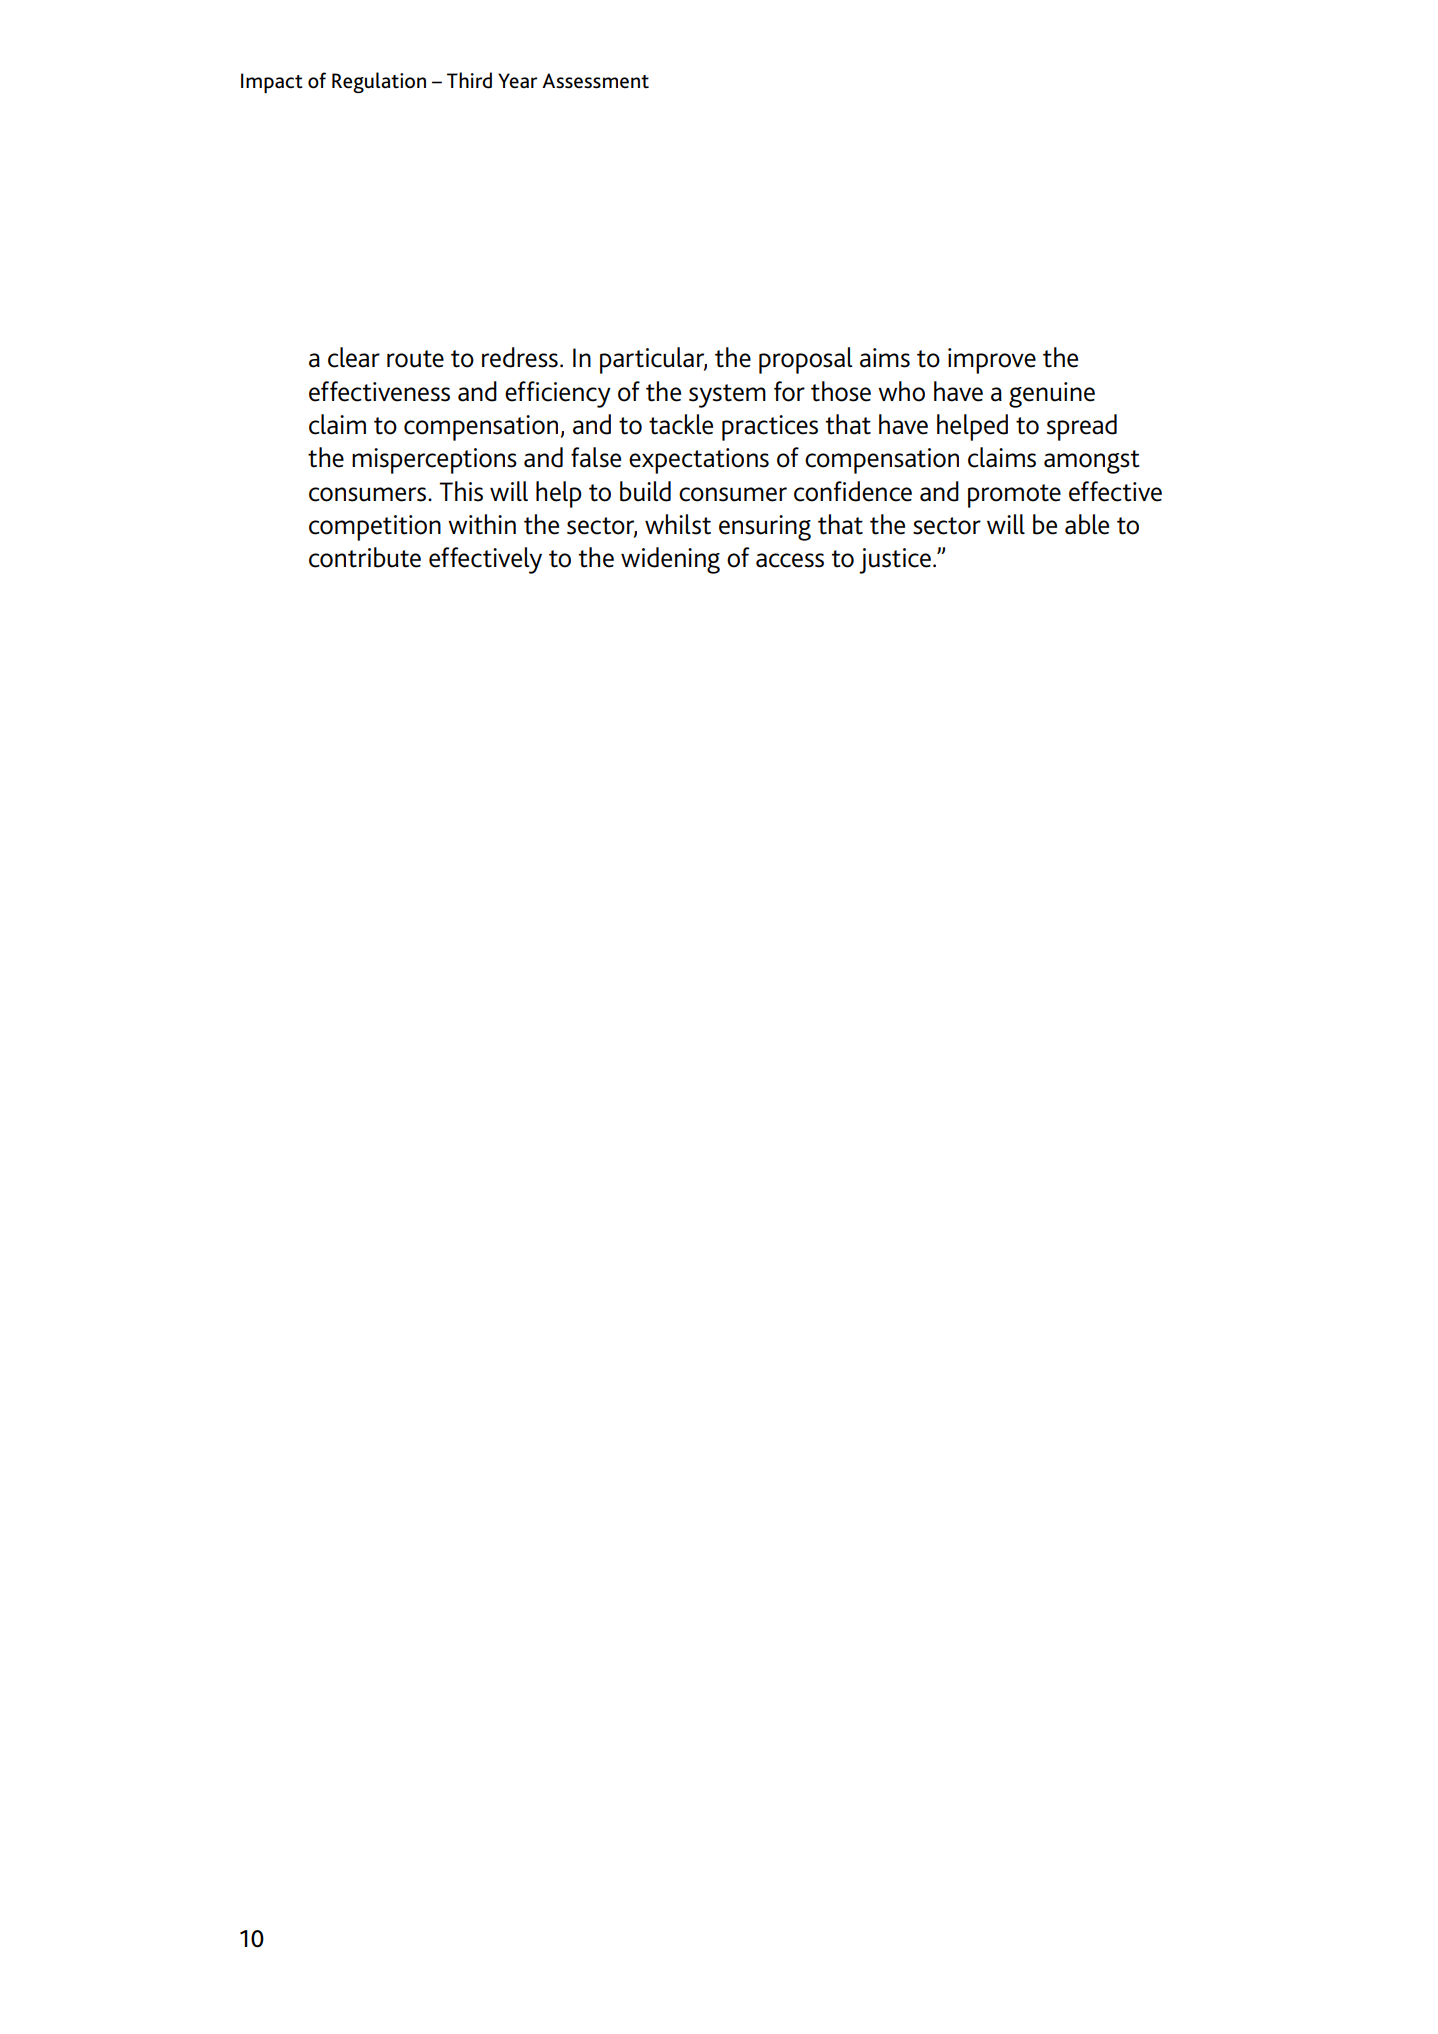  Describe the element at coordinates (992, 361) in the screenshot. I see `improve` at that location.
